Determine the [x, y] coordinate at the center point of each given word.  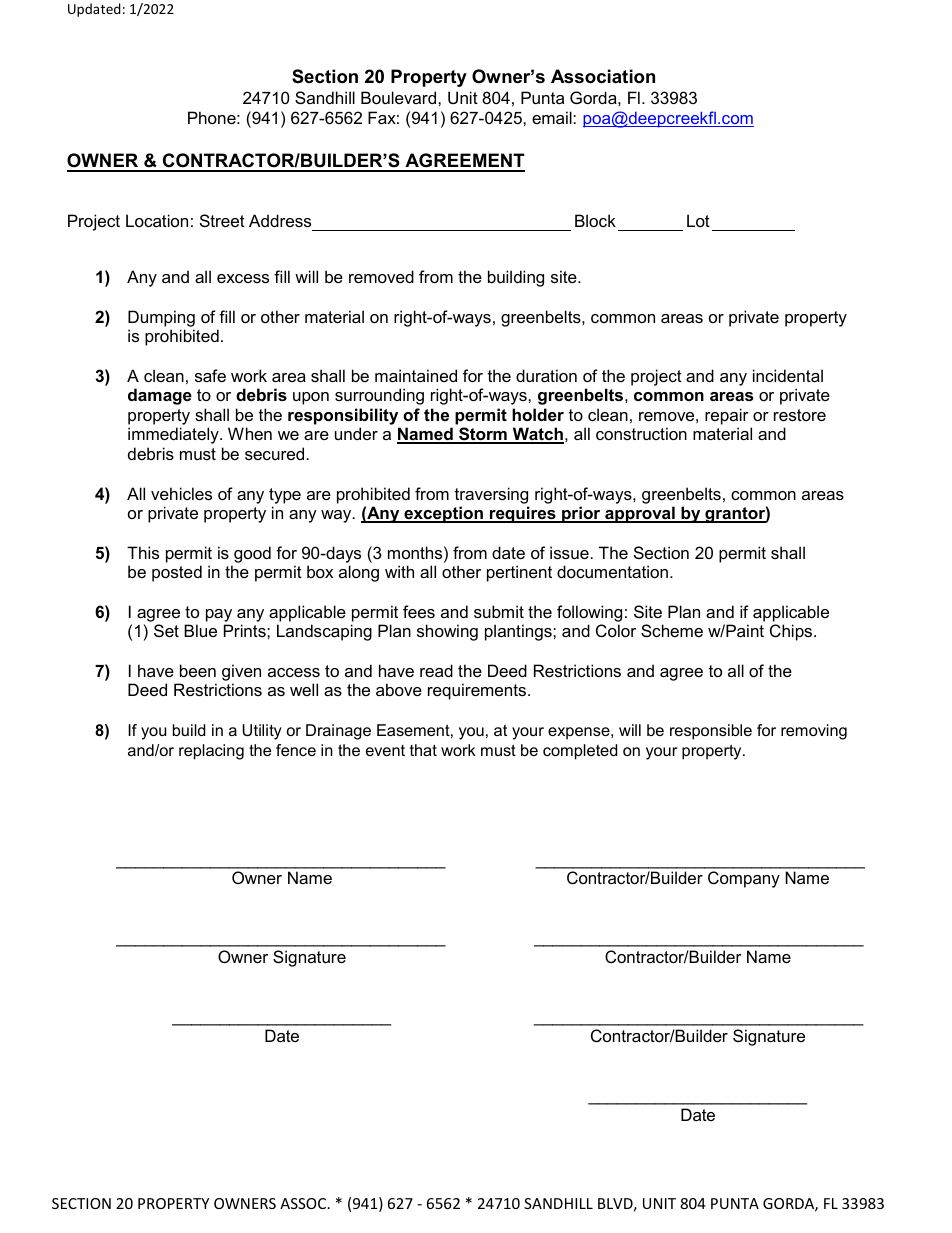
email [553, 117]
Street [222, 220]
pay [219, 615]
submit [499, 611]
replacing [211, 752]
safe [210, 375]
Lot [698, 220]
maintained [416, 375]
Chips [792, 632]
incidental [788, 375]
